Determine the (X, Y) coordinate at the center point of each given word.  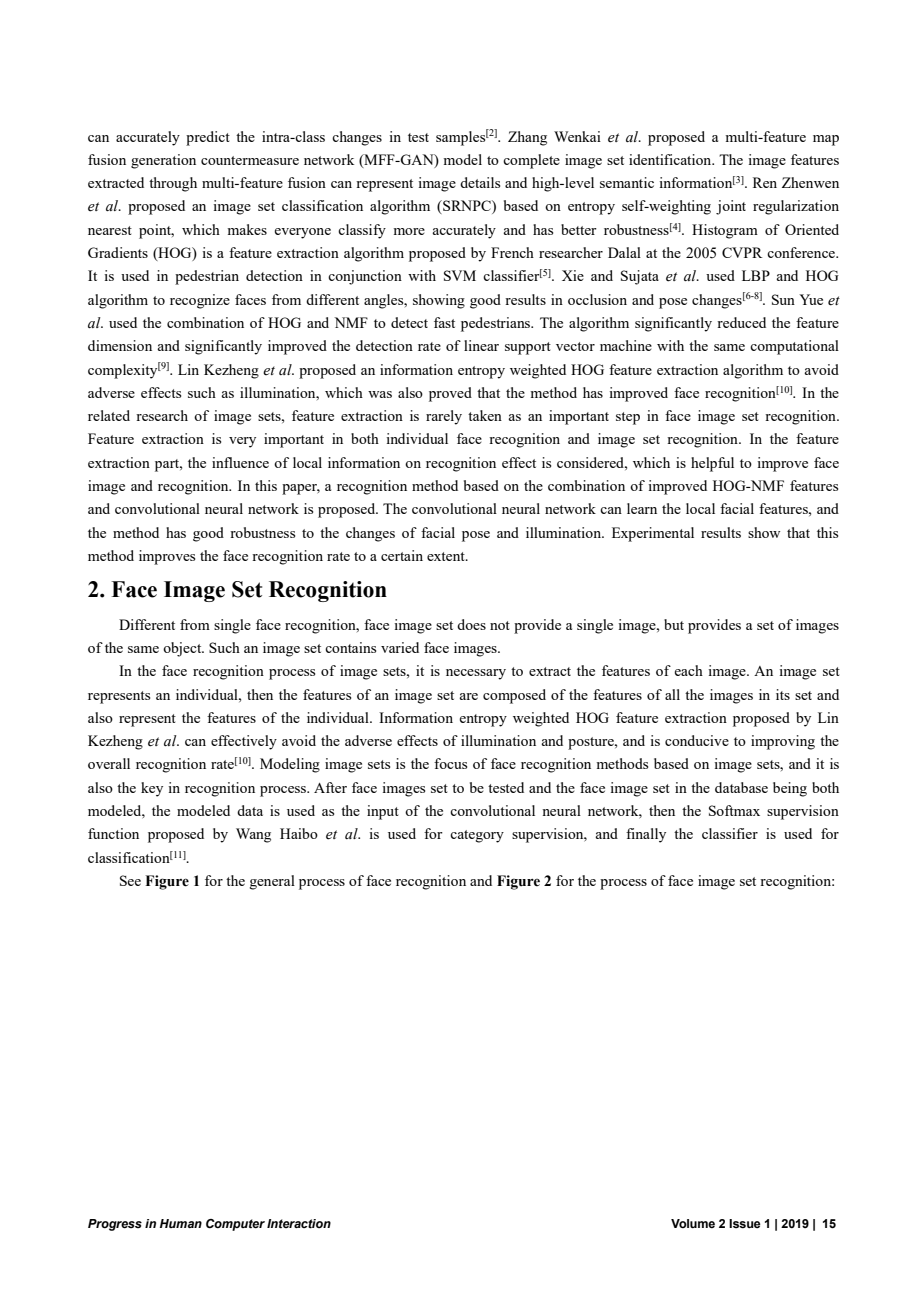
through (173, 184)
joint (731, 207)
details (480, 182)
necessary (476, 674)
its (783, 694)
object (183, 649)
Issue (745, 1224)
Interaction (299, 1224)
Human (181, 1223)
